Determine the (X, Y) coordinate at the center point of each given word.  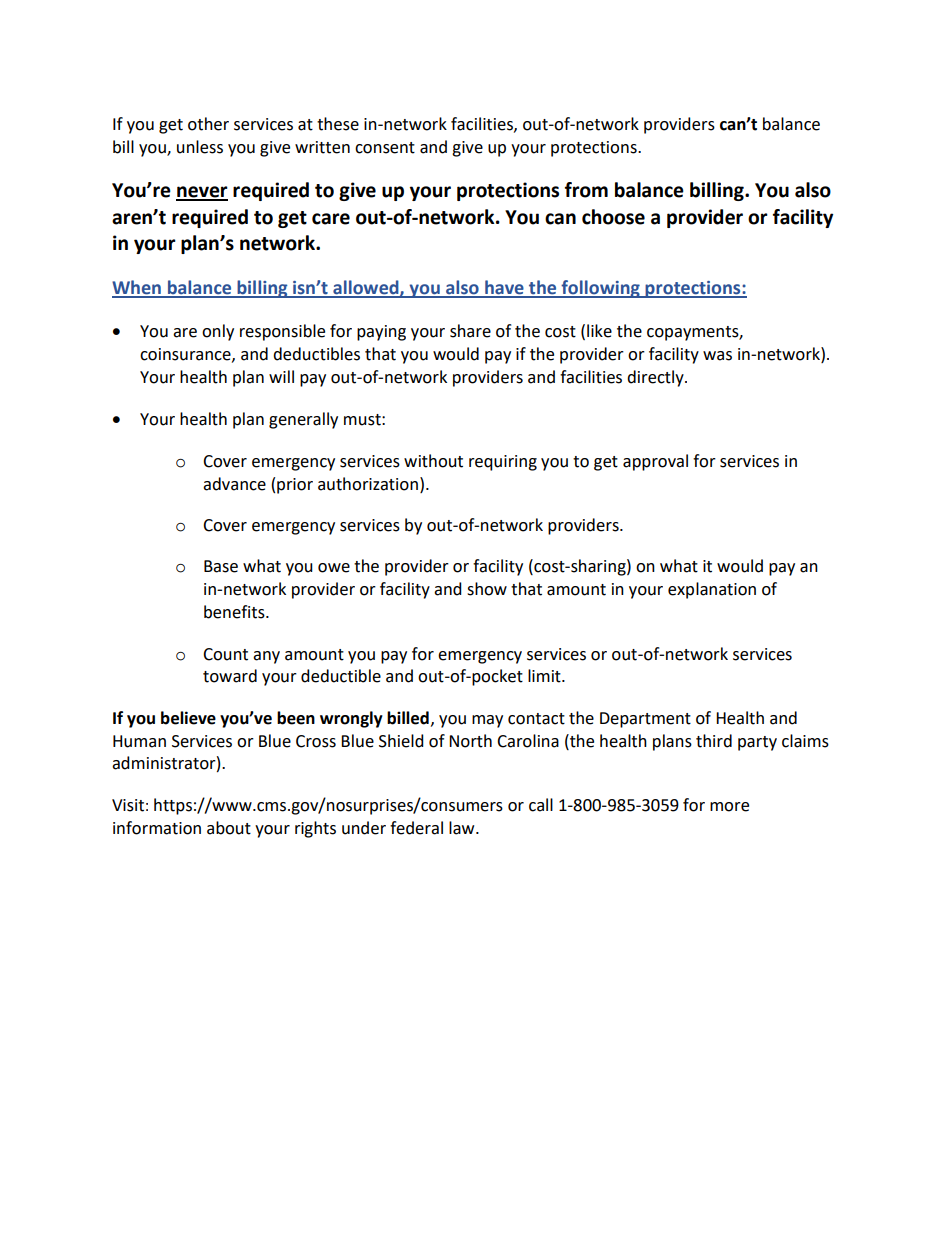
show (487, 589)
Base (221, 566)
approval (655, 462)
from (586, 190)
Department (645, 720)
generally (303, 420)
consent (385, 148)
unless (200, 147)
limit (545, 676)
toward (230, 676)
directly (656, 378)
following (600, 289)
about (229, 828)
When (137, 288)
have (504, 288)
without (433, 461)
